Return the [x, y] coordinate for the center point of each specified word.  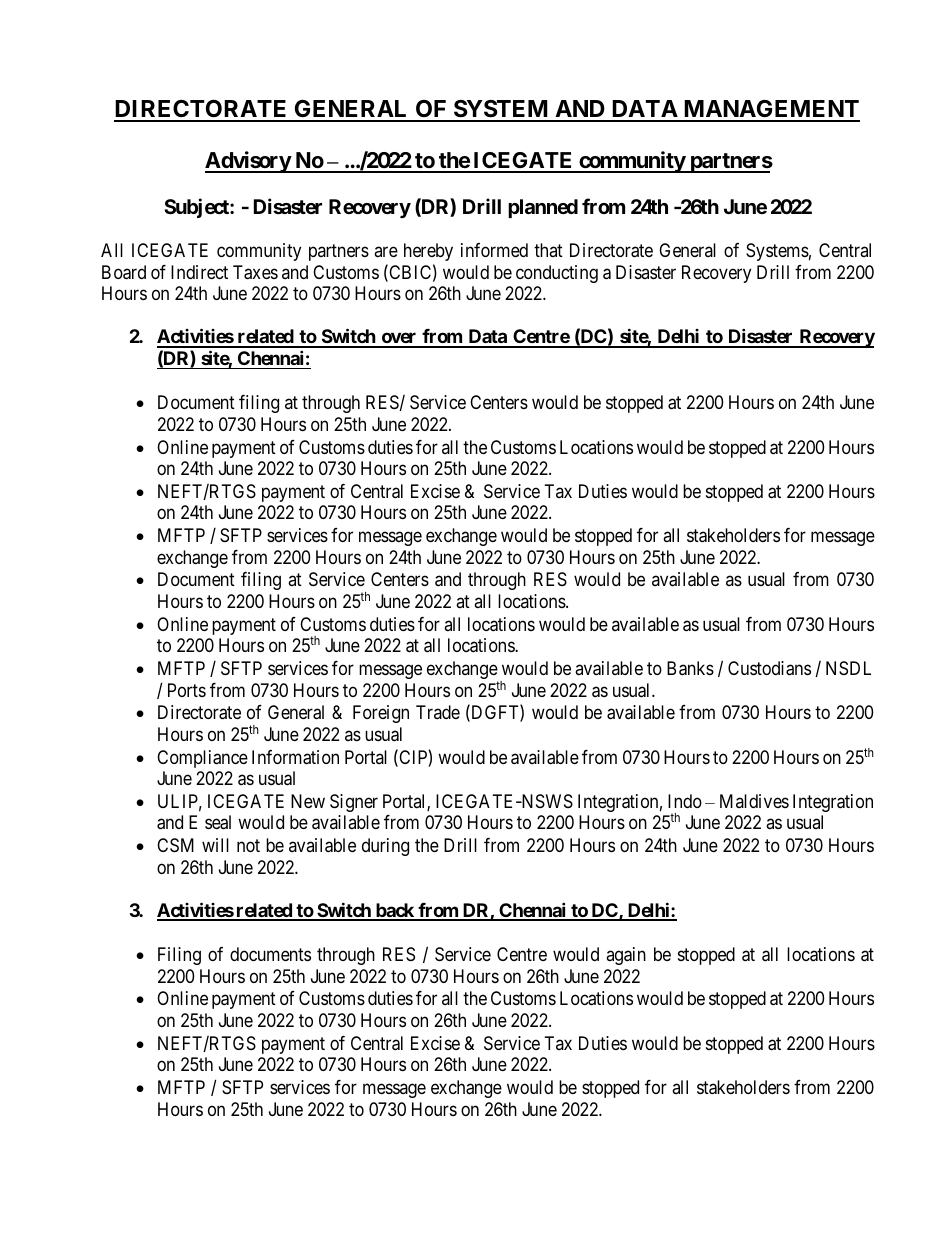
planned [543, 208]
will [215, 845]
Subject [197, 208]
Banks [690, 668]
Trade [438, 712]
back [394, 911]
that [548, 250]
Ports [187, 690]
